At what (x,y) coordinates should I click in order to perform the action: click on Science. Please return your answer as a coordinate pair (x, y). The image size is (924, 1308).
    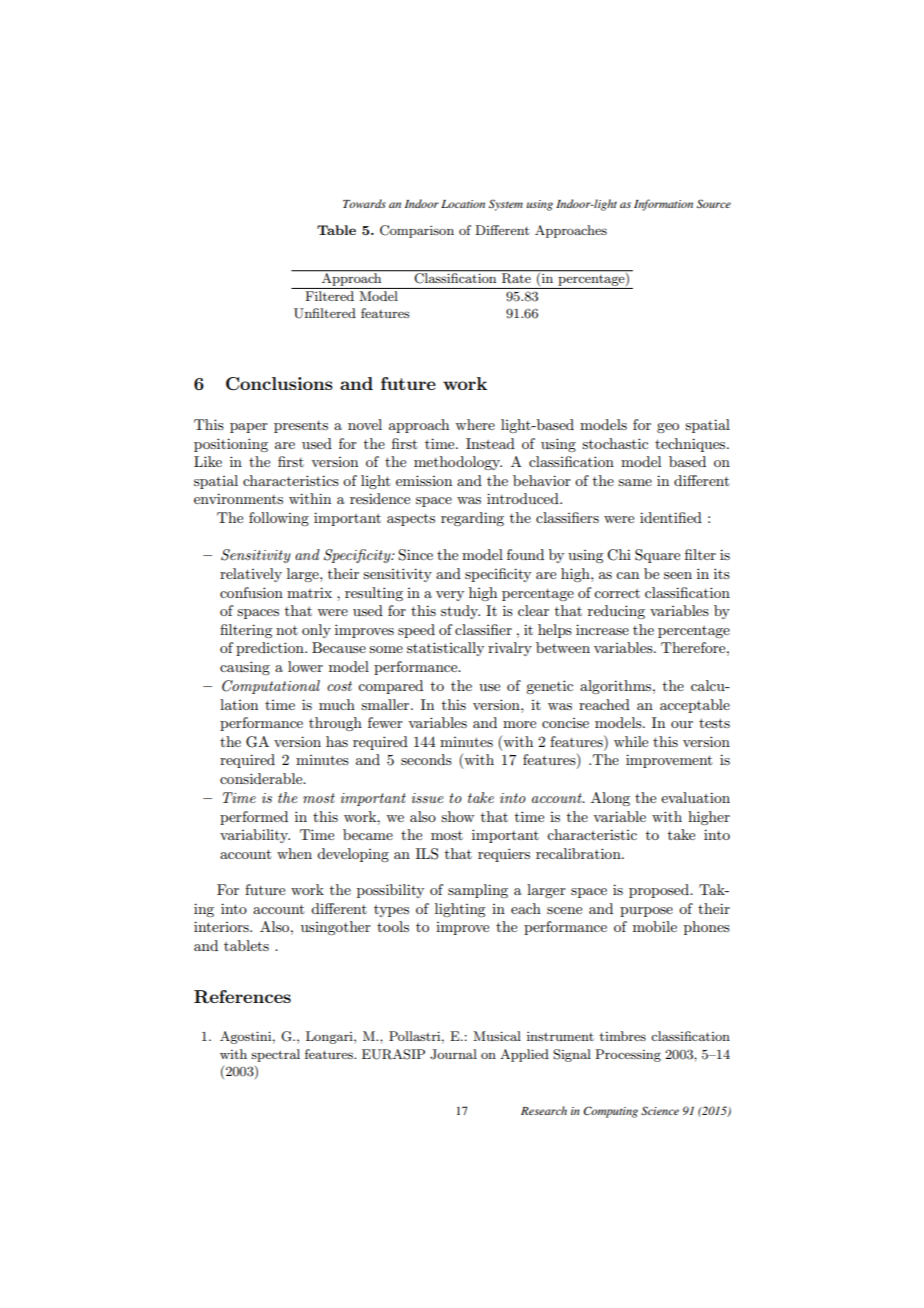
    Looking at the image, I should click on (660, 1110).
